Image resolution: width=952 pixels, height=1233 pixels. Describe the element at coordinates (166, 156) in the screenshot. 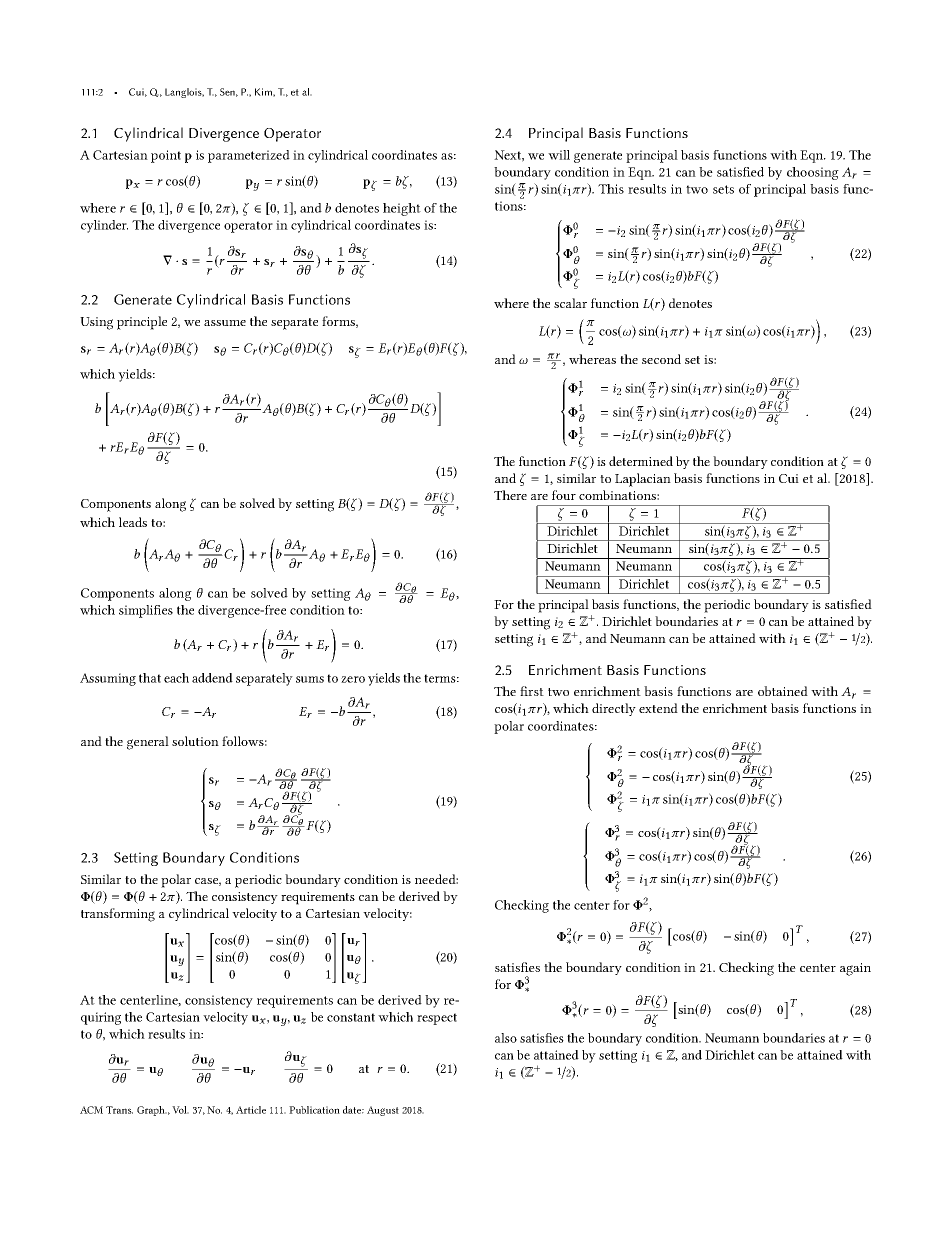

I see `point` at that location.
